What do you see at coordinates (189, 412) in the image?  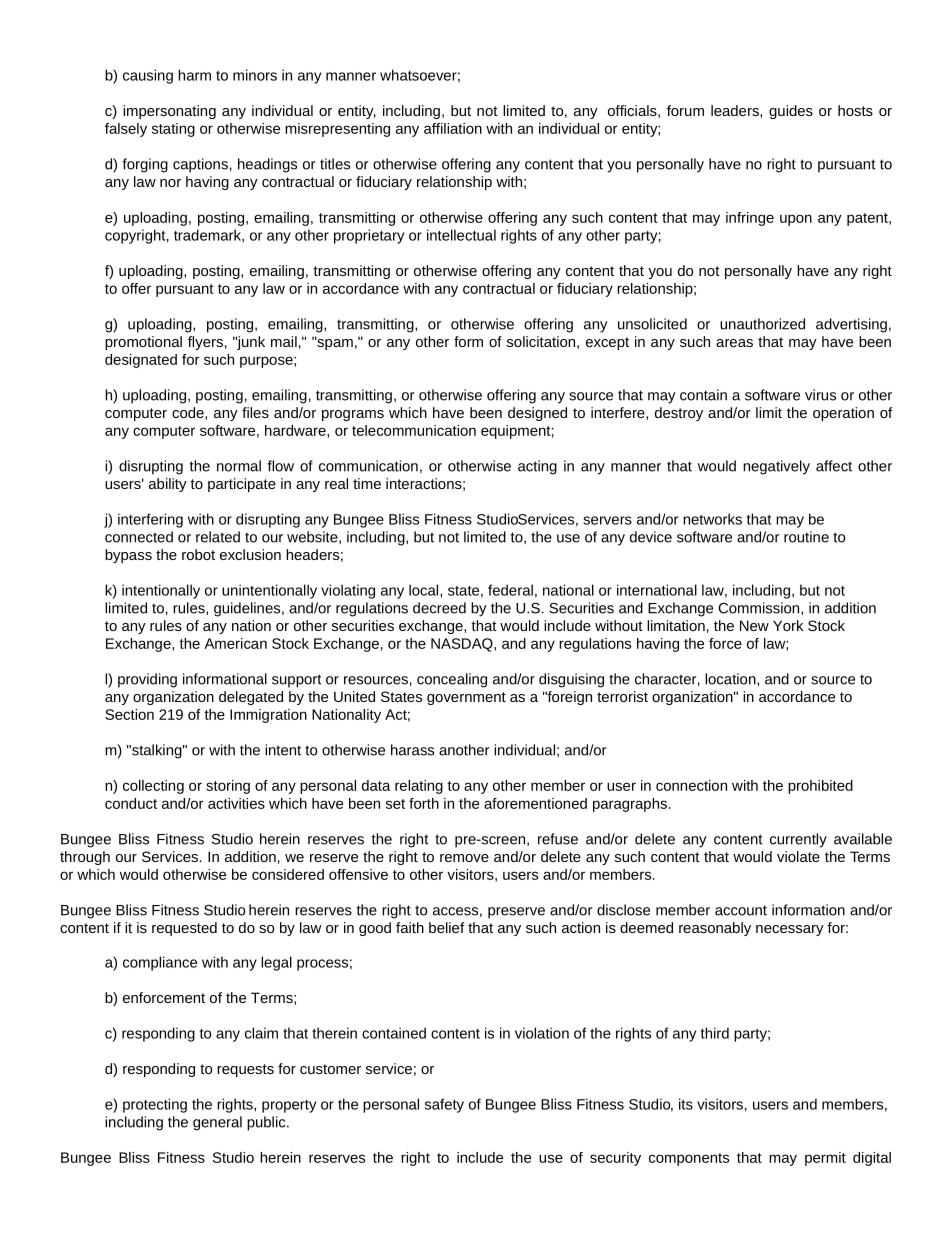 I see `code` at bounding box center [189, 412].
